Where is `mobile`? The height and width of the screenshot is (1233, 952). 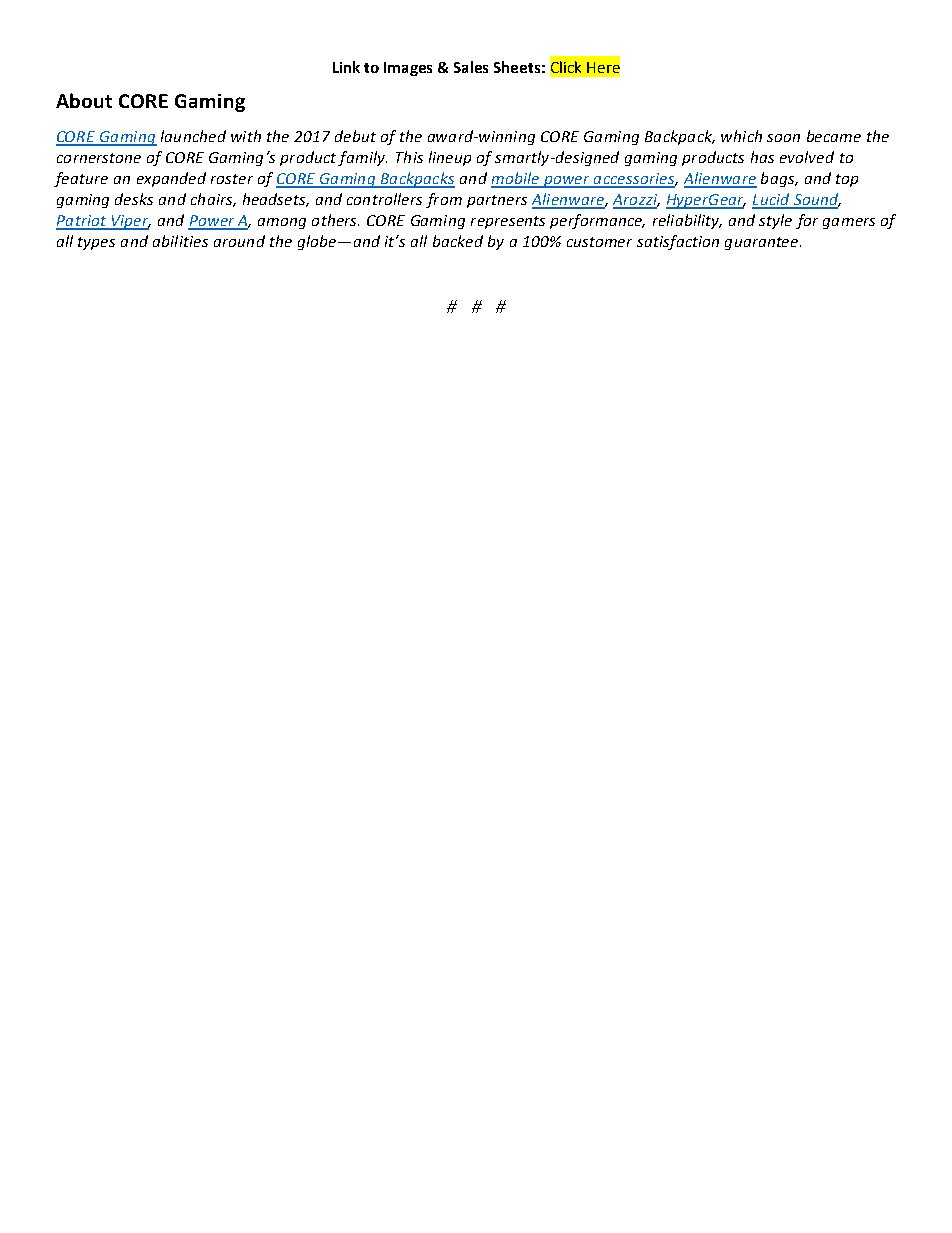
mobile is located at coordinates (516, 179).
